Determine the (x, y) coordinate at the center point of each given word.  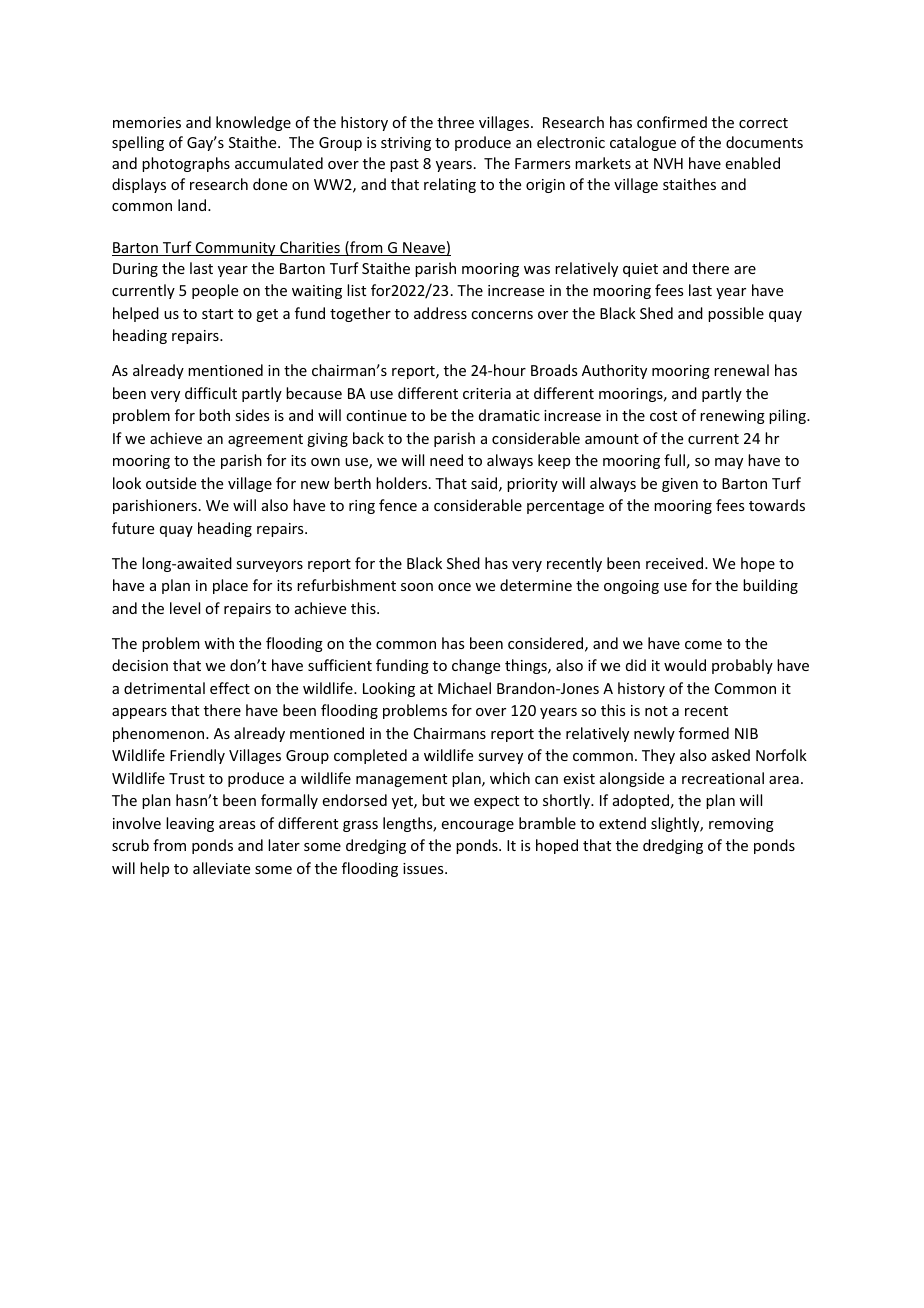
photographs (186, 164)
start (217, 314)
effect (230, 688)
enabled (753, 163)
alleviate (221, 868)
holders (403, 483)
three (455, 122)
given (680, 485)
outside (171, 483)
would (685, 665)
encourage (478, 826)
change (476, 666)
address (440, 313)
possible (736, 314)
